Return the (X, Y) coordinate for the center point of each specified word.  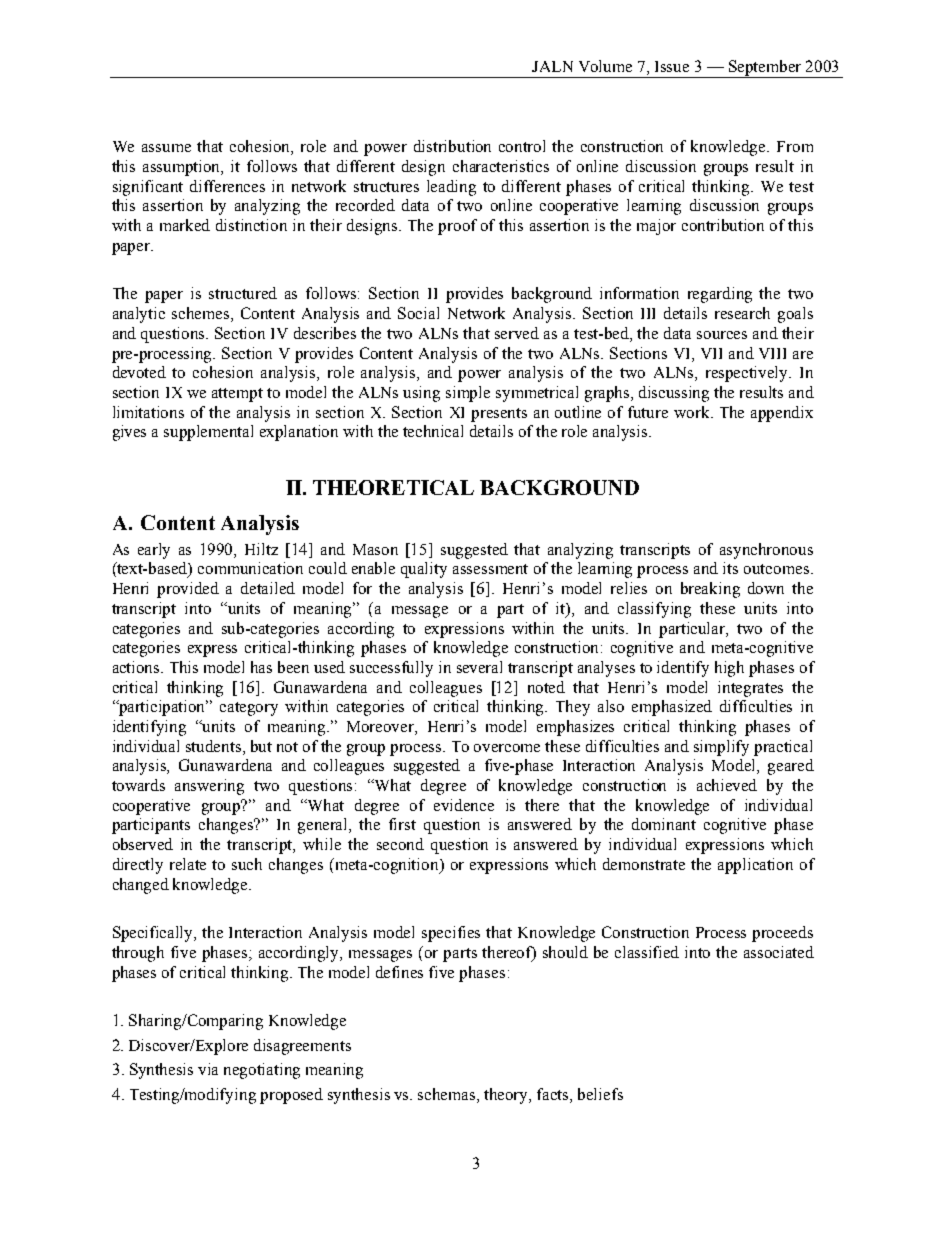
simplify (721, 748)
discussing (674, 394)
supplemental (208, 433)
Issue (672, 66)
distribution (452, 146)
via (208, 1069)
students (215, 746)
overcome (507, 748)
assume (166, 148)
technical (433, 431)
